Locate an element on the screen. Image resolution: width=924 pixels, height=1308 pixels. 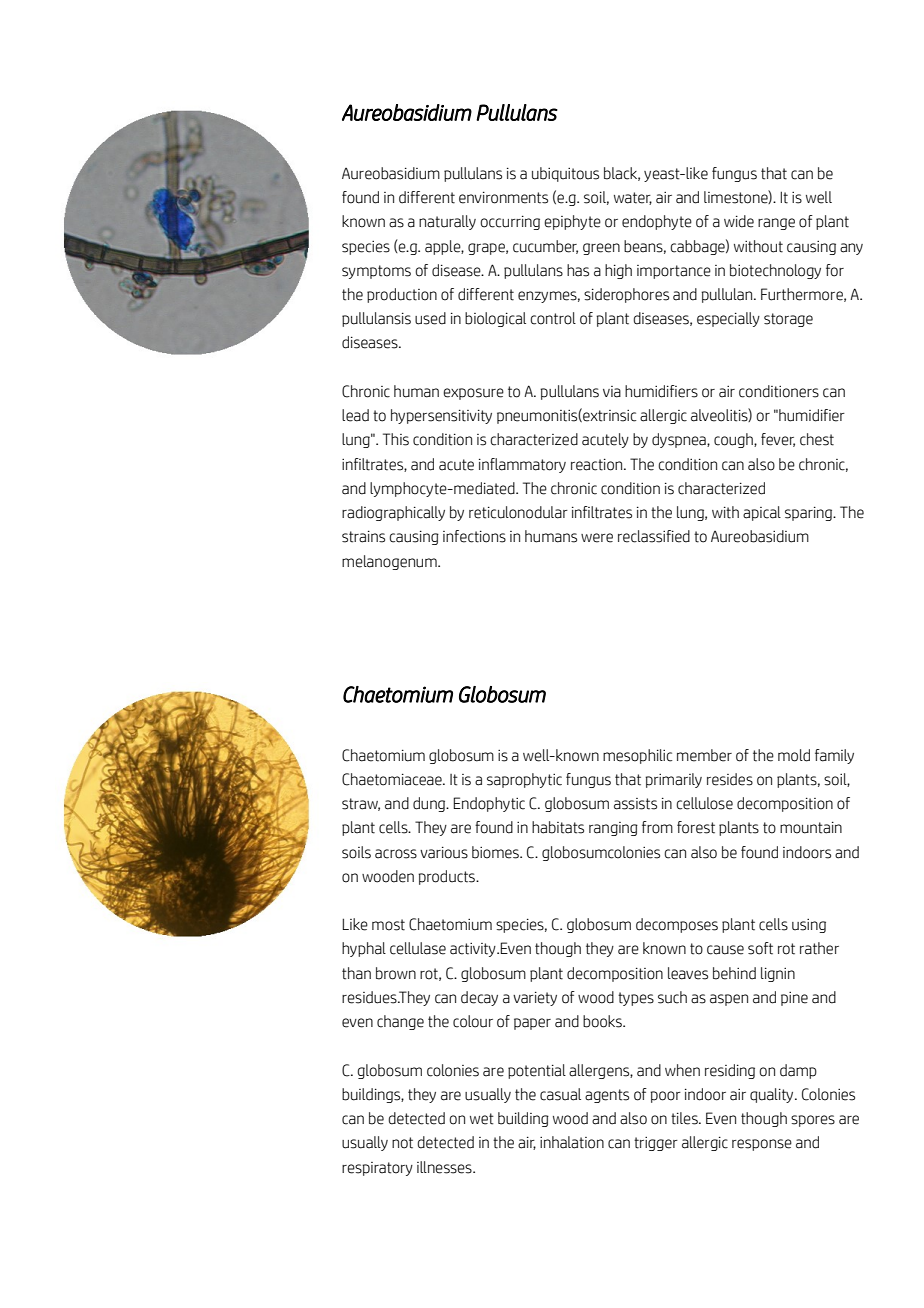
mesophilic is located at coordinates (637, 756).
